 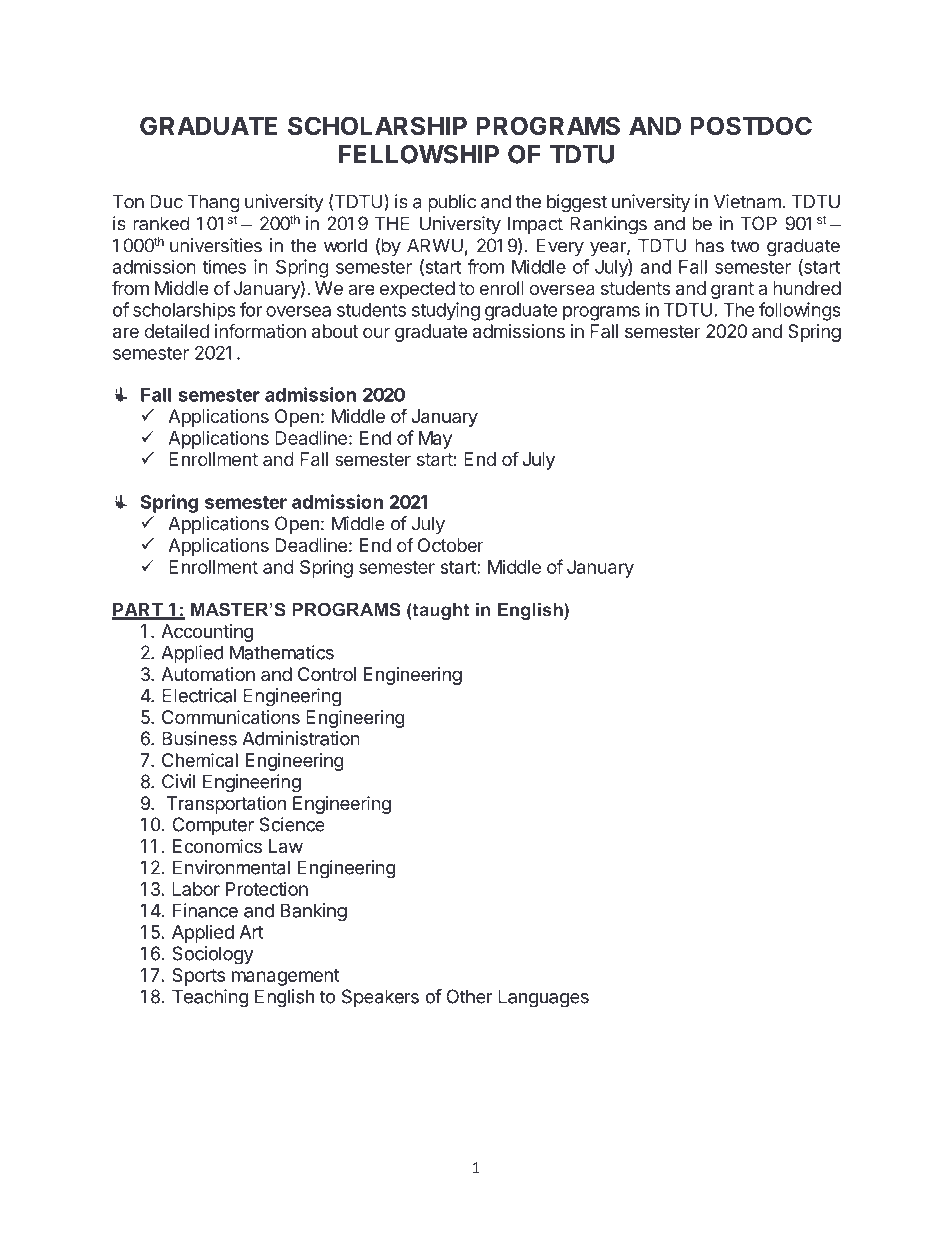 I want to click on Sports, so click(x=198, y=977).
